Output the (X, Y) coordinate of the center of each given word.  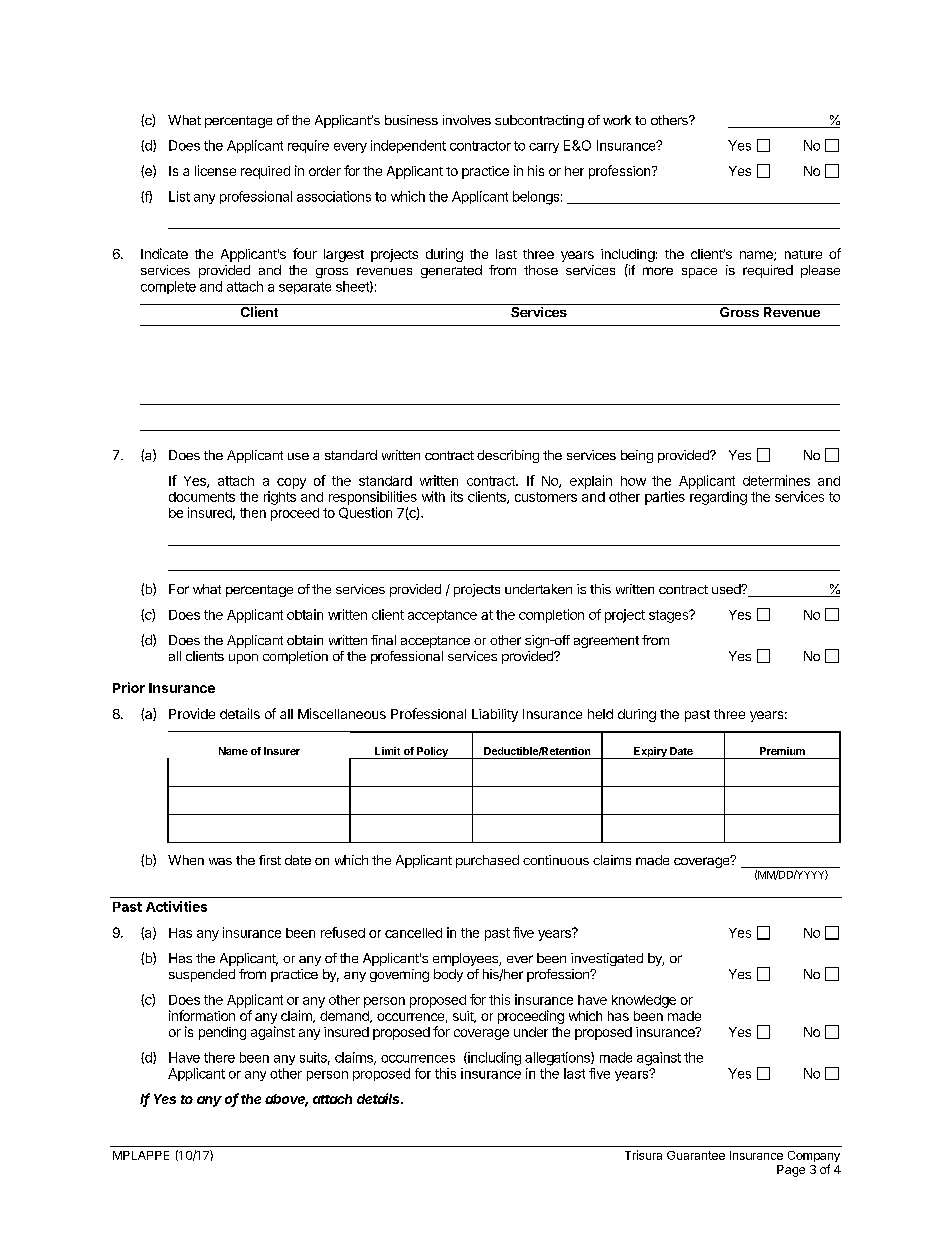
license (215, 170)
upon (243, 659)
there (219, 1057)
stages (670, 616)
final (383, 640)
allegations (558, 1059)
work (617, 120)
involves (467, 120)
